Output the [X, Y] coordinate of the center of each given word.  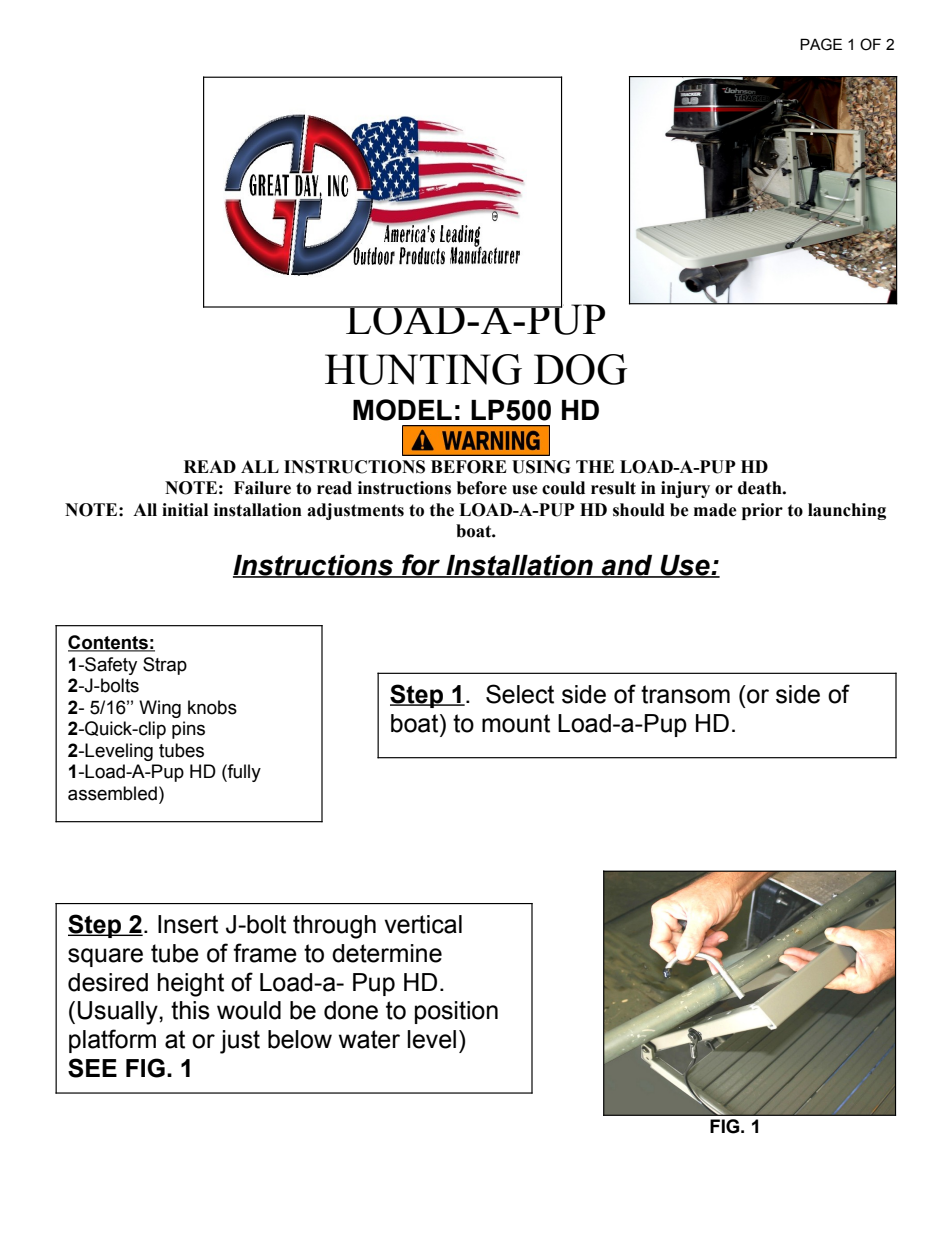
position [456, 1012]
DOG [580, 369]
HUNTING [423, 369]
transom [685, 694]
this [190, 1010]
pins [188, 730]
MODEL [402, 410]
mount [516, 723]
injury [685, 489]
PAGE [821, 44]
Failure [262, 488]
